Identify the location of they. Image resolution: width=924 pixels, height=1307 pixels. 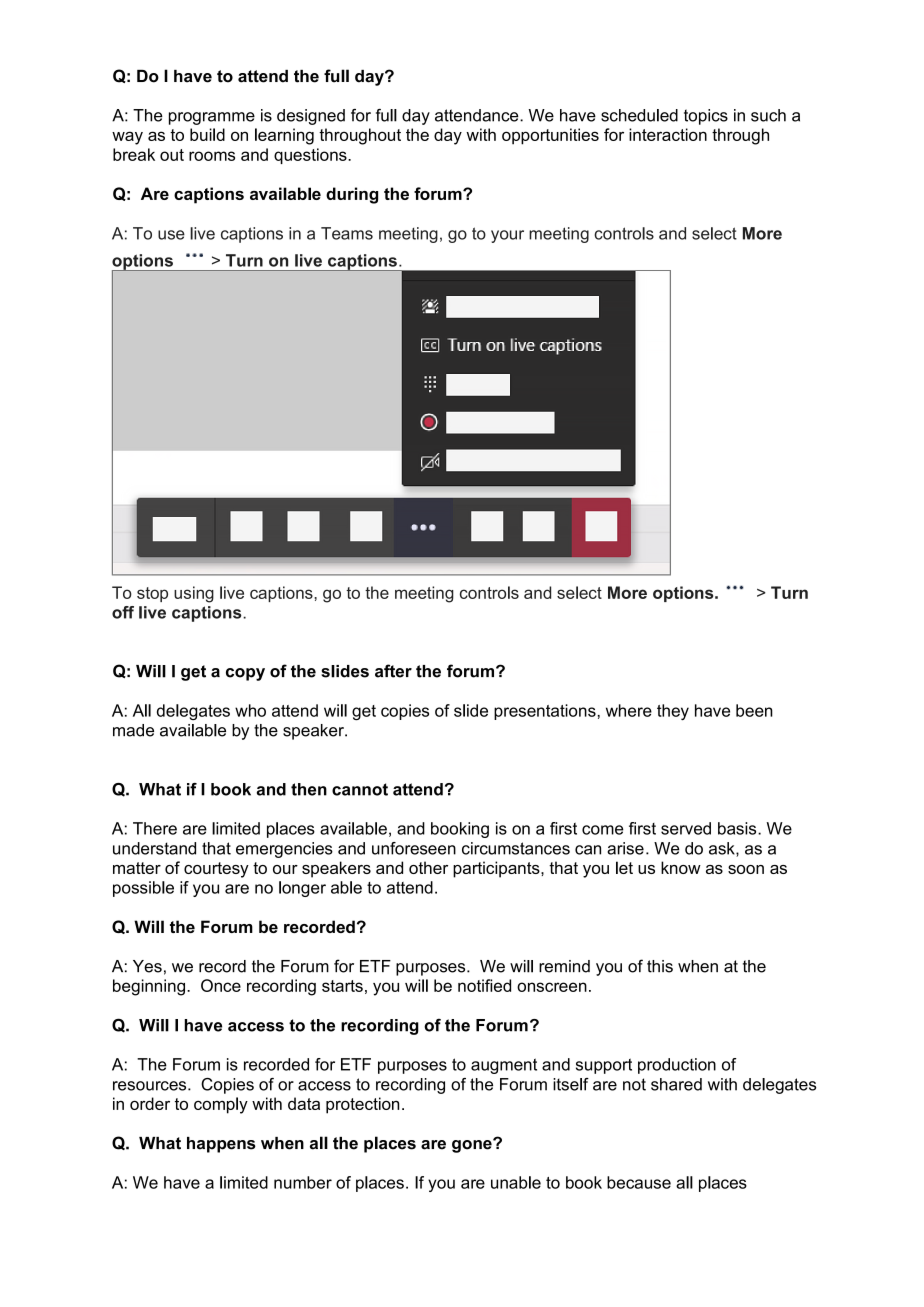
(673, 712).
